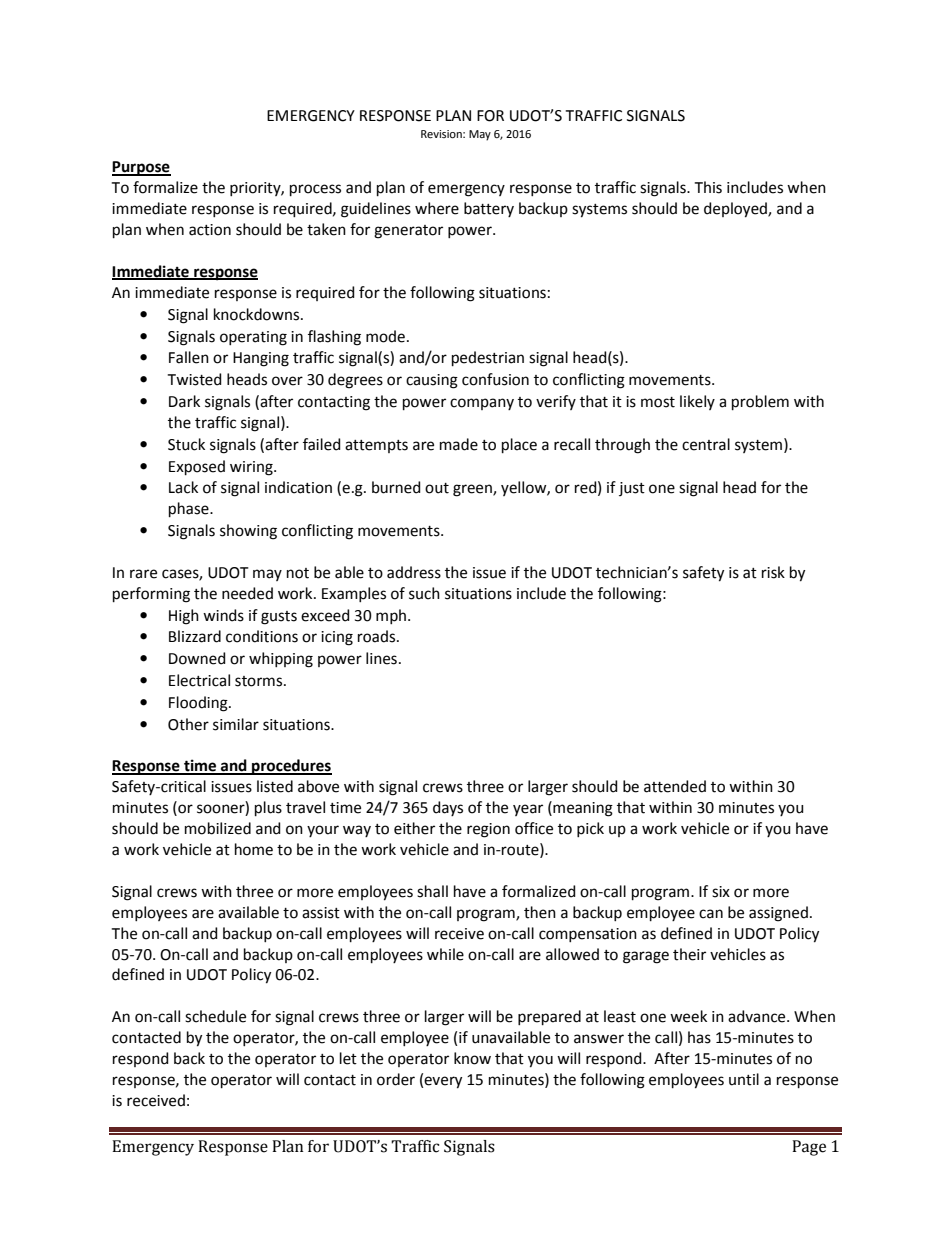 This page has height=1233, width=952. I want to click on central, so click(706, 444).
